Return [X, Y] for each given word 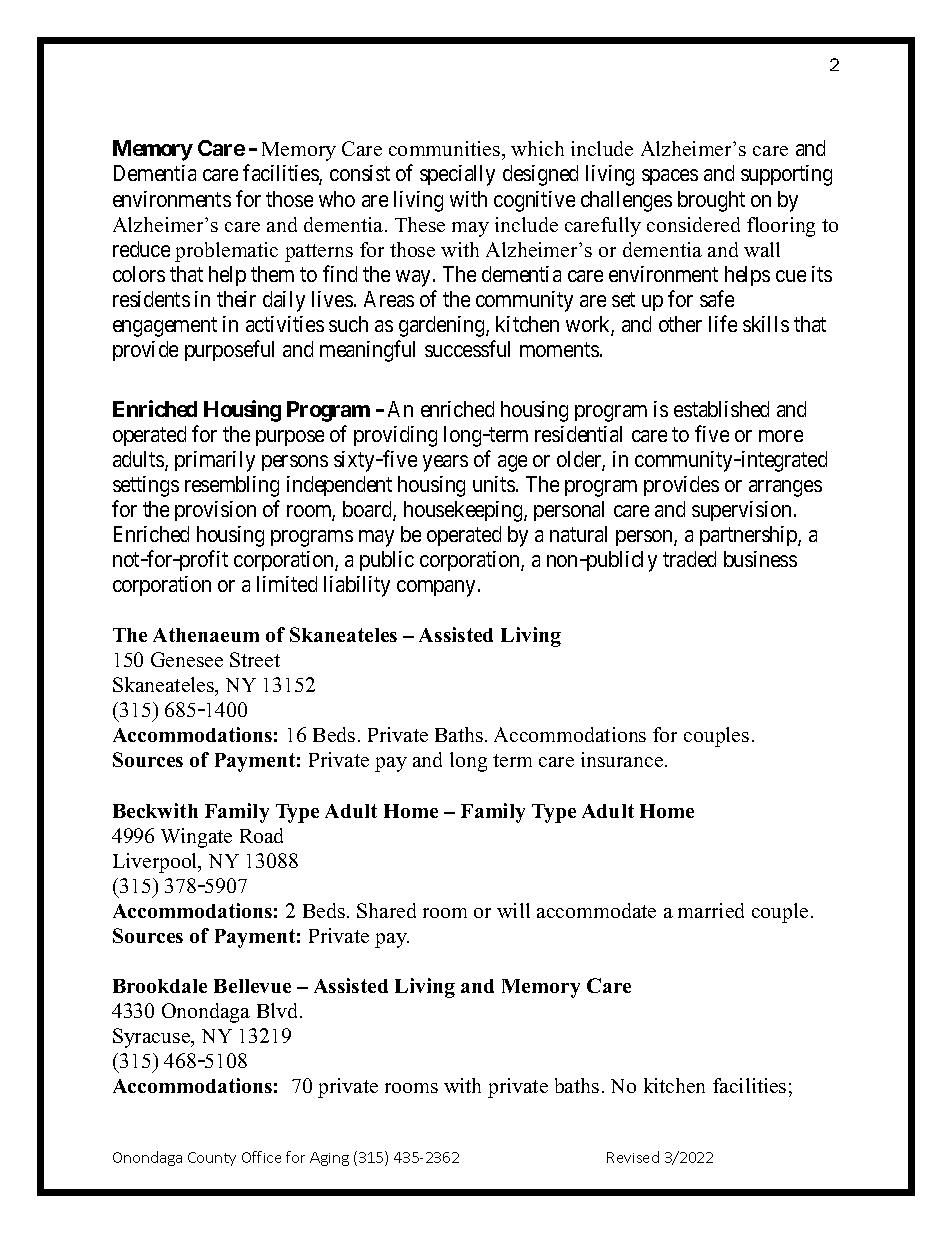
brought [711, 201]
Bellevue [252, 986]
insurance [623, 759]
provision [215, 511]
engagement [165, 327]
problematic [226, 252]
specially [457, 175]
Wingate [196, 838]
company [436, 588]
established [721, 409]
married [711, 910]
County [212, 1159]
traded [689, 559]
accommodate [596, 910]
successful [467, 348]
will [513, 910]
